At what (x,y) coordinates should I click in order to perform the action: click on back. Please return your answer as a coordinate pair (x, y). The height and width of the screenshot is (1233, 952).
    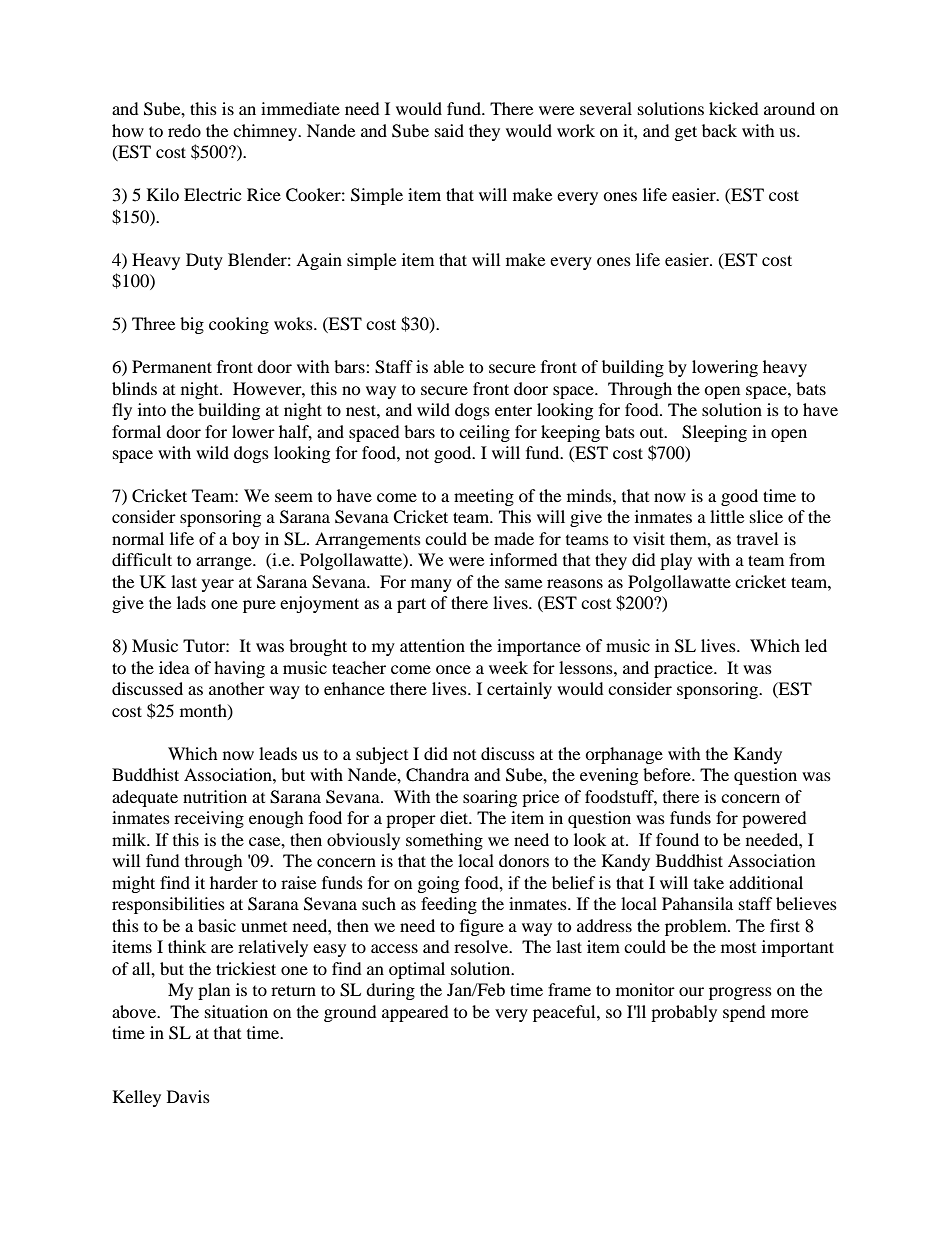
    Looking at the image, I should click on (719, 130).
